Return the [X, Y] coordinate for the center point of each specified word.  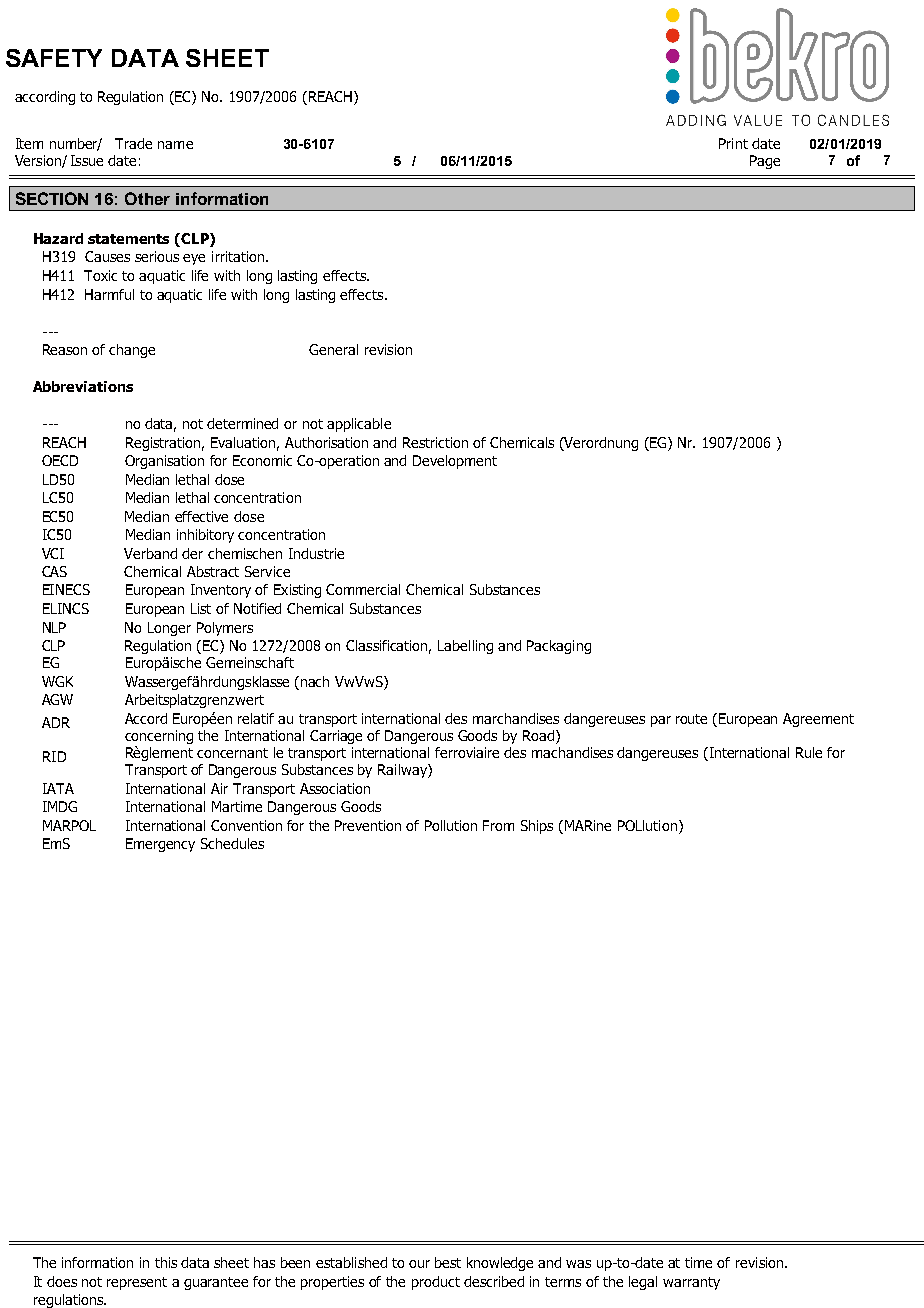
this [166, 1262]
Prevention [368, 825]
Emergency [160, 845]
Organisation [164, 462]
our [419, 1264]
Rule [809, 752]
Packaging [559, 647]
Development [455, 462]
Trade [133, 143]
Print [733, 143]
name [175, 145]
